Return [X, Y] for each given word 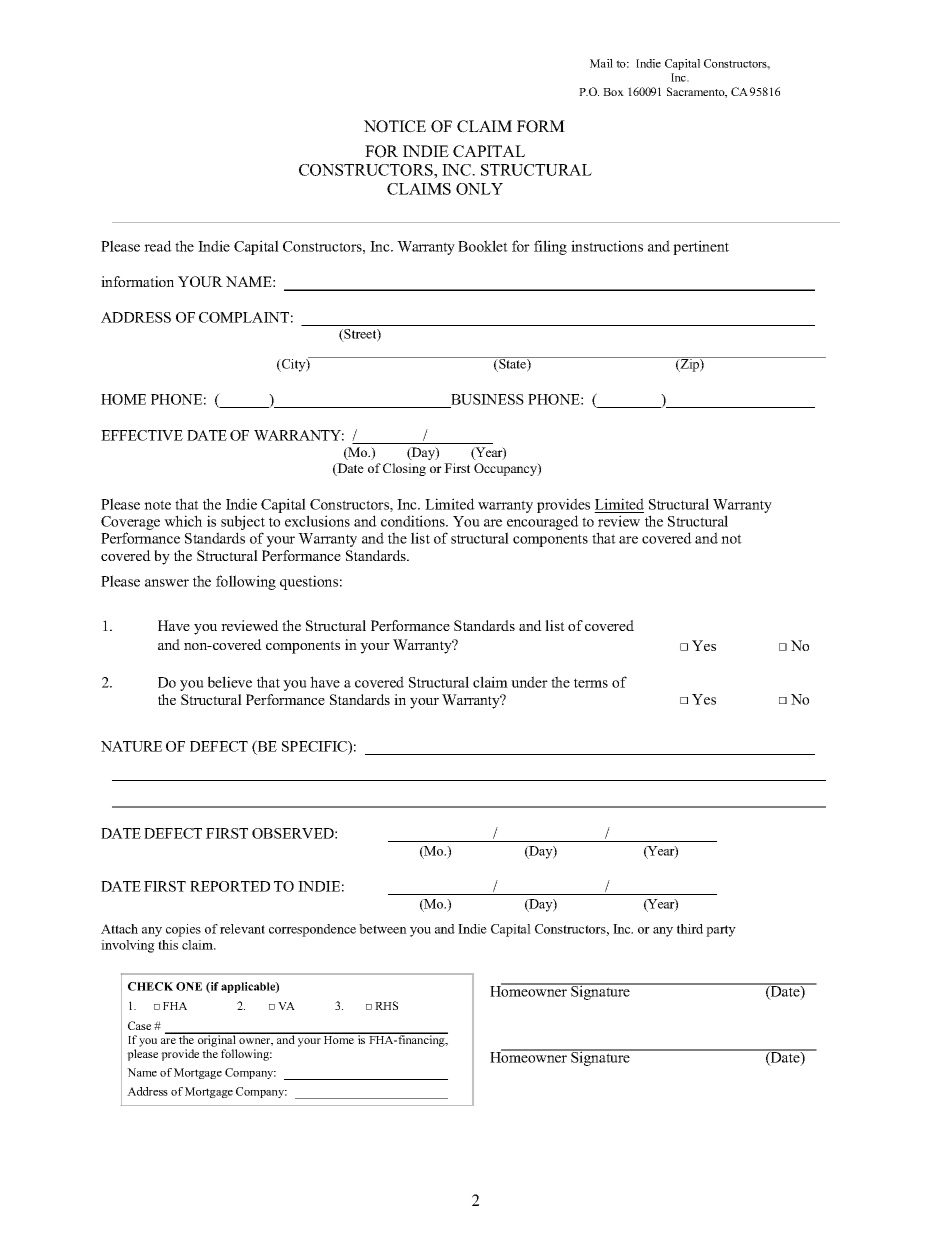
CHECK [150, 986]
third [690, 929]
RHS [386, 1005]
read [158, 246]
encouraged [543, 524]
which [183, 521]
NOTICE [395, 126]
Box [613, 92]
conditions [414, 521]
